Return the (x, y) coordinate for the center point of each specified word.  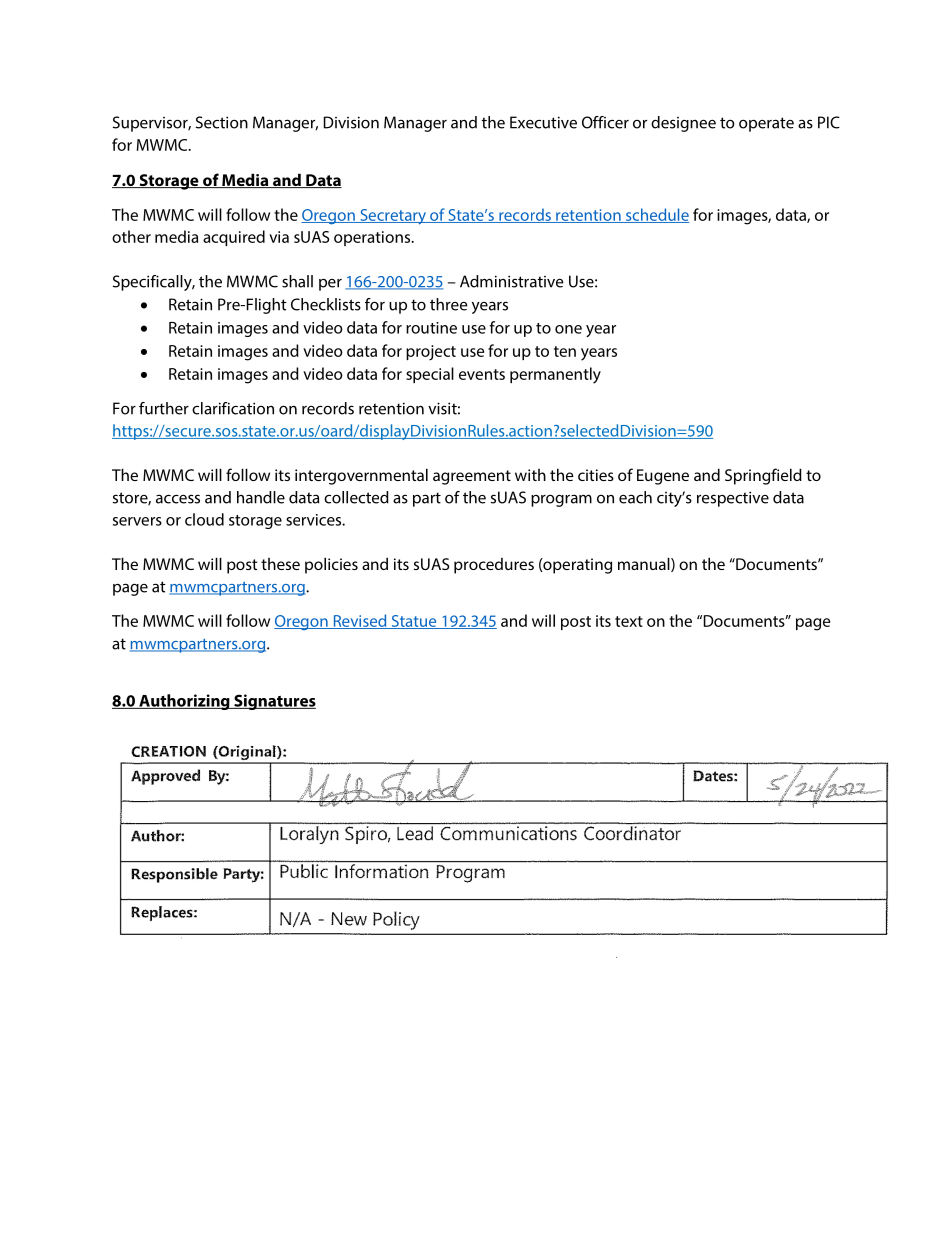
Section (222, 122)
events (482, 374)
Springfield (763, 476)
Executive (543, 122)
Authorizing (184, 702)
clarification (233, 408)
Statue (414, 622)
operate (766, 124)
